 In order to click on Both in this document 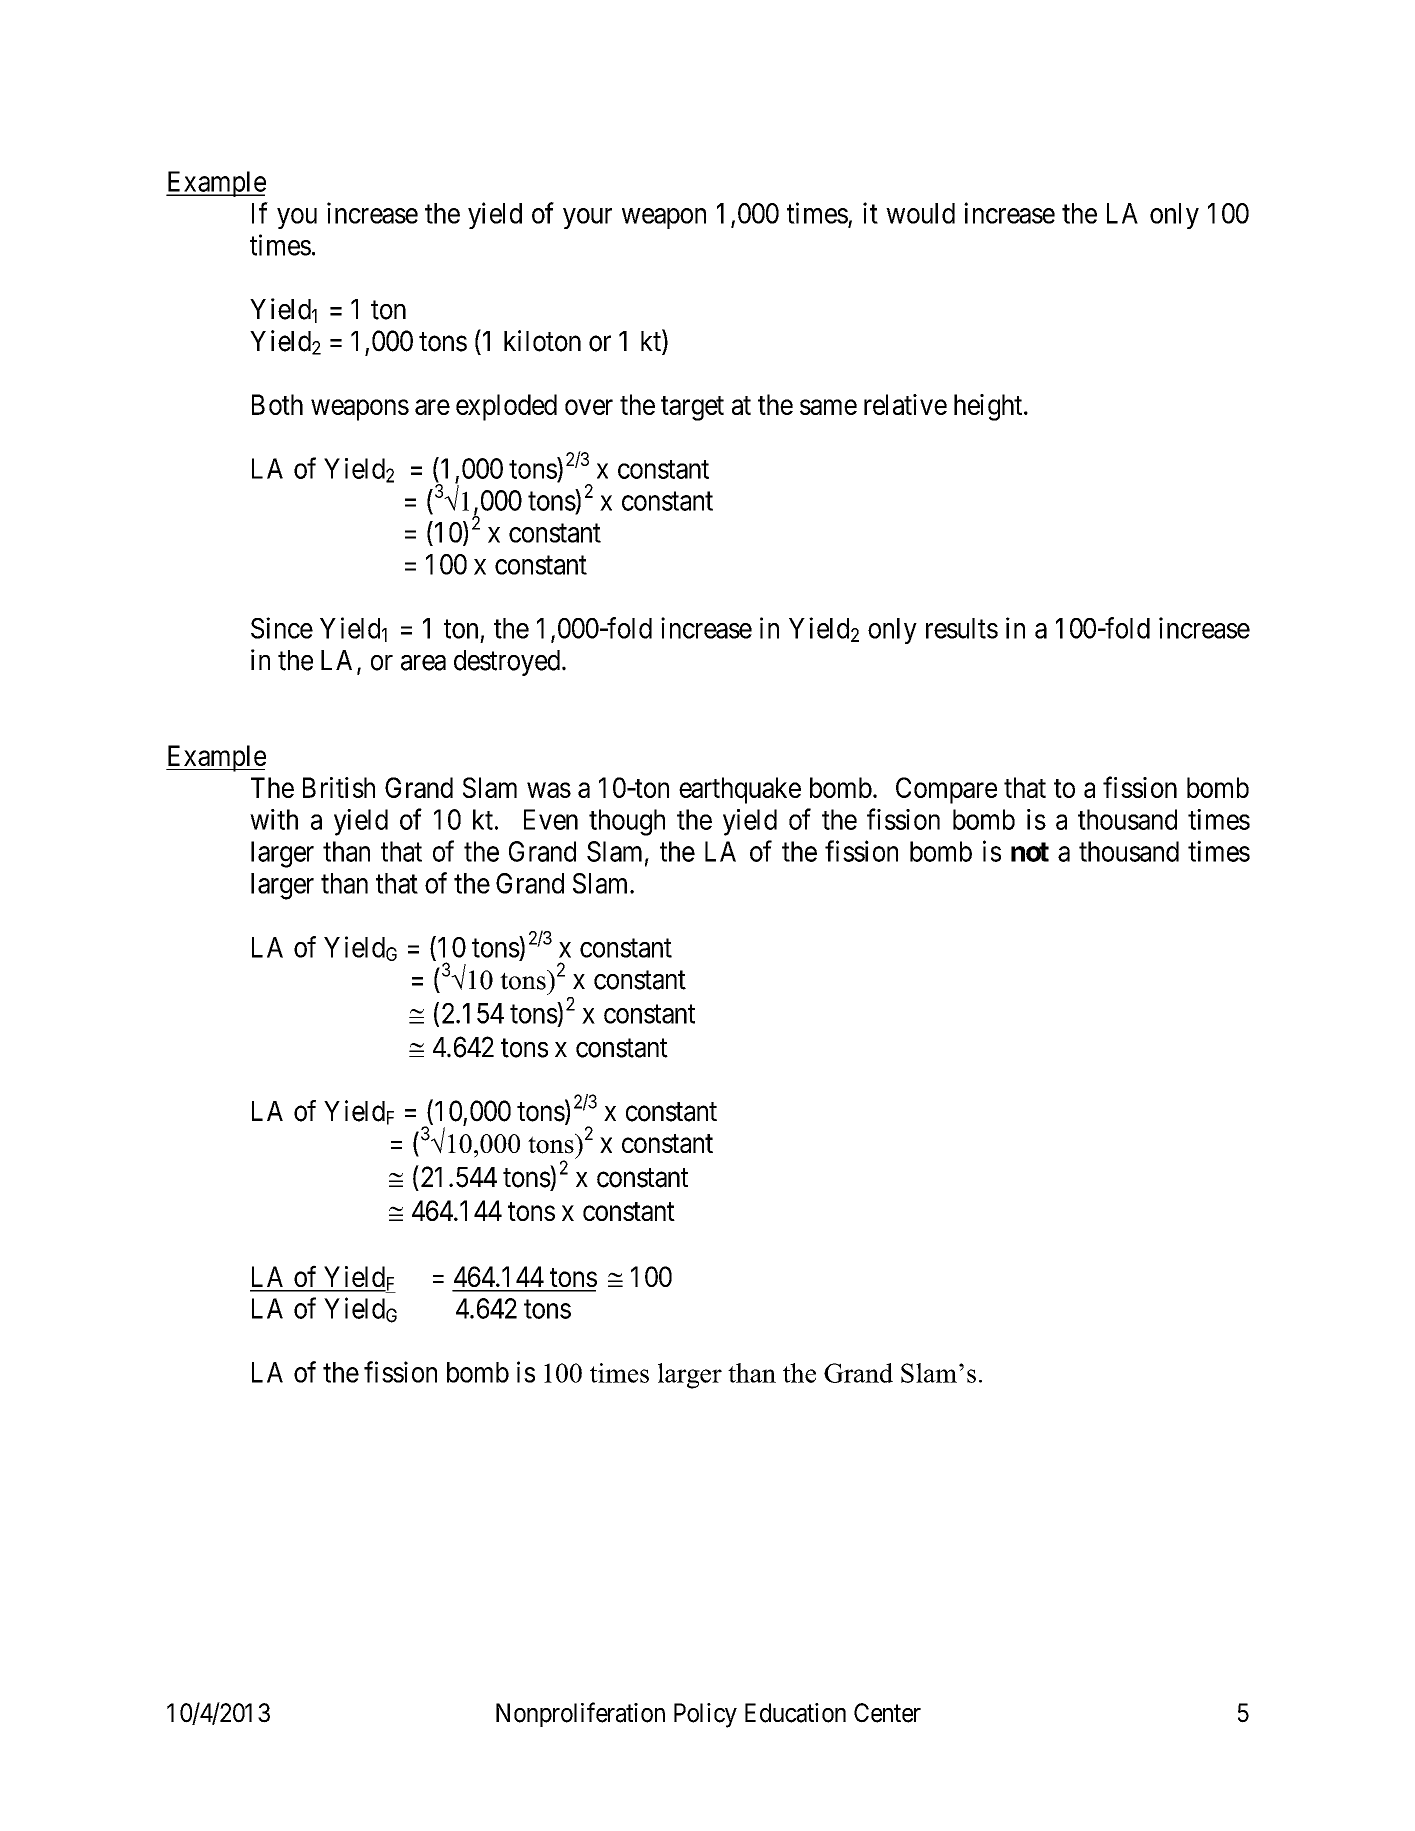, I will do `click(277, 404)`.
